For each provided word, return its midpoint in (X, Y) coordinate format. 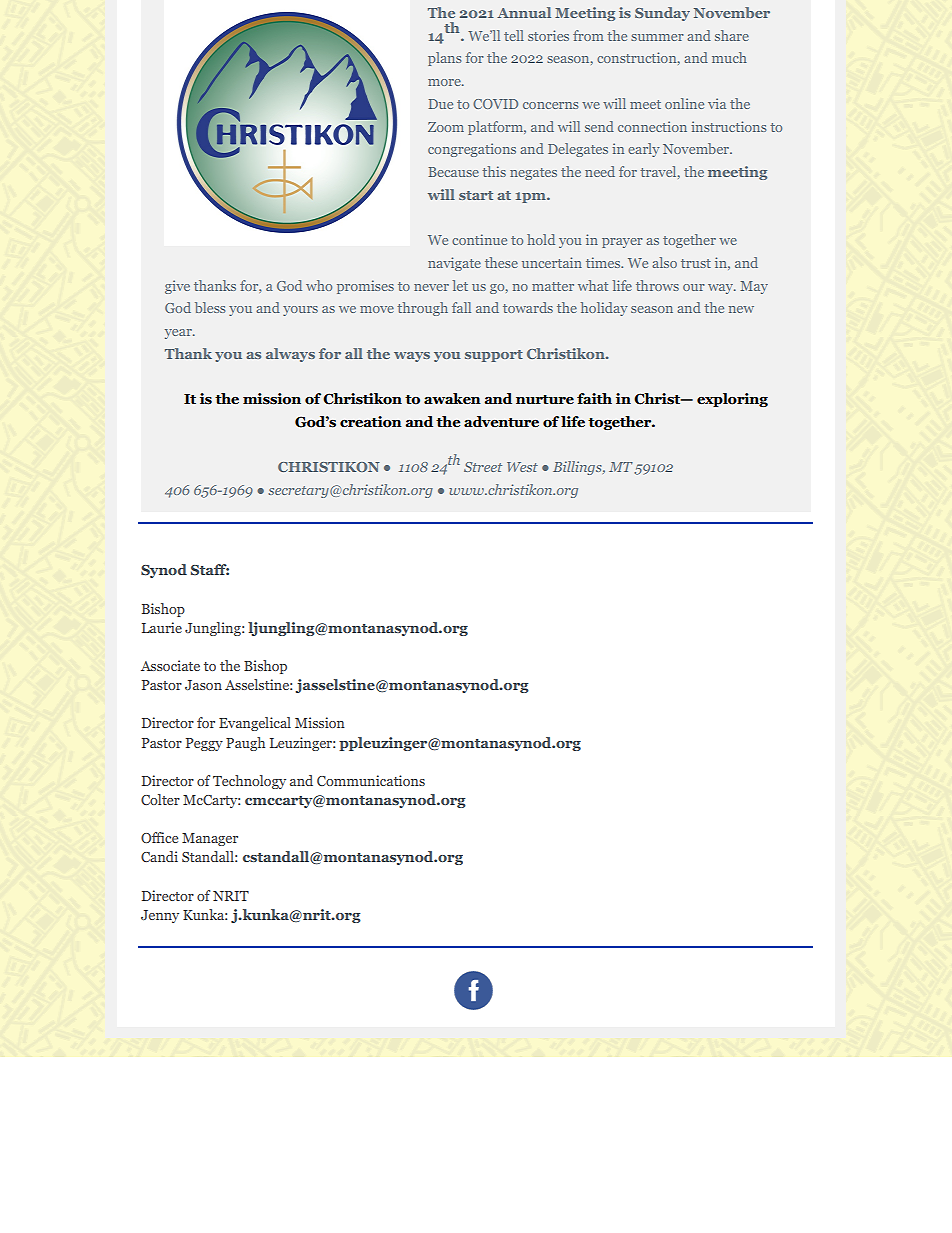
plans (444, 59)
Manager (210, 839)
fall (461, 307)
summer (657, 37)
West (522, 467)
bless (210, 307)
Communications (371, 780)
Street (483, 467)
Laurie (162, 627)
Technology (249, 782)
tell (514, 35)
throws (657, 285)
